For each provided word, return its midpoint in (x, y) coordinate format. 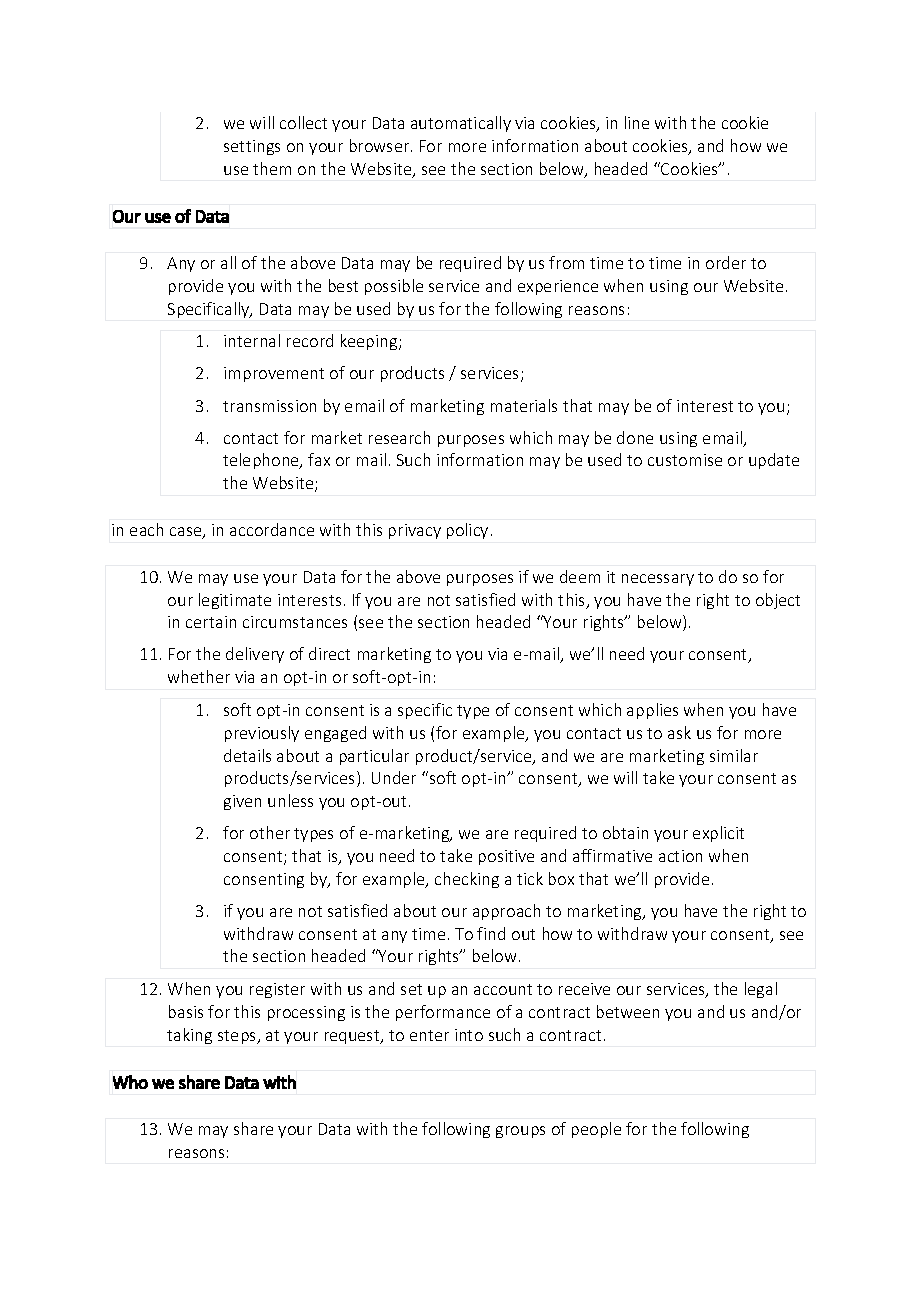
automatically (461, 124)
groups (520, 1132)
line (637, 122)
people (596, 1130)
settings (252, 147)
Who (130, 1082)
